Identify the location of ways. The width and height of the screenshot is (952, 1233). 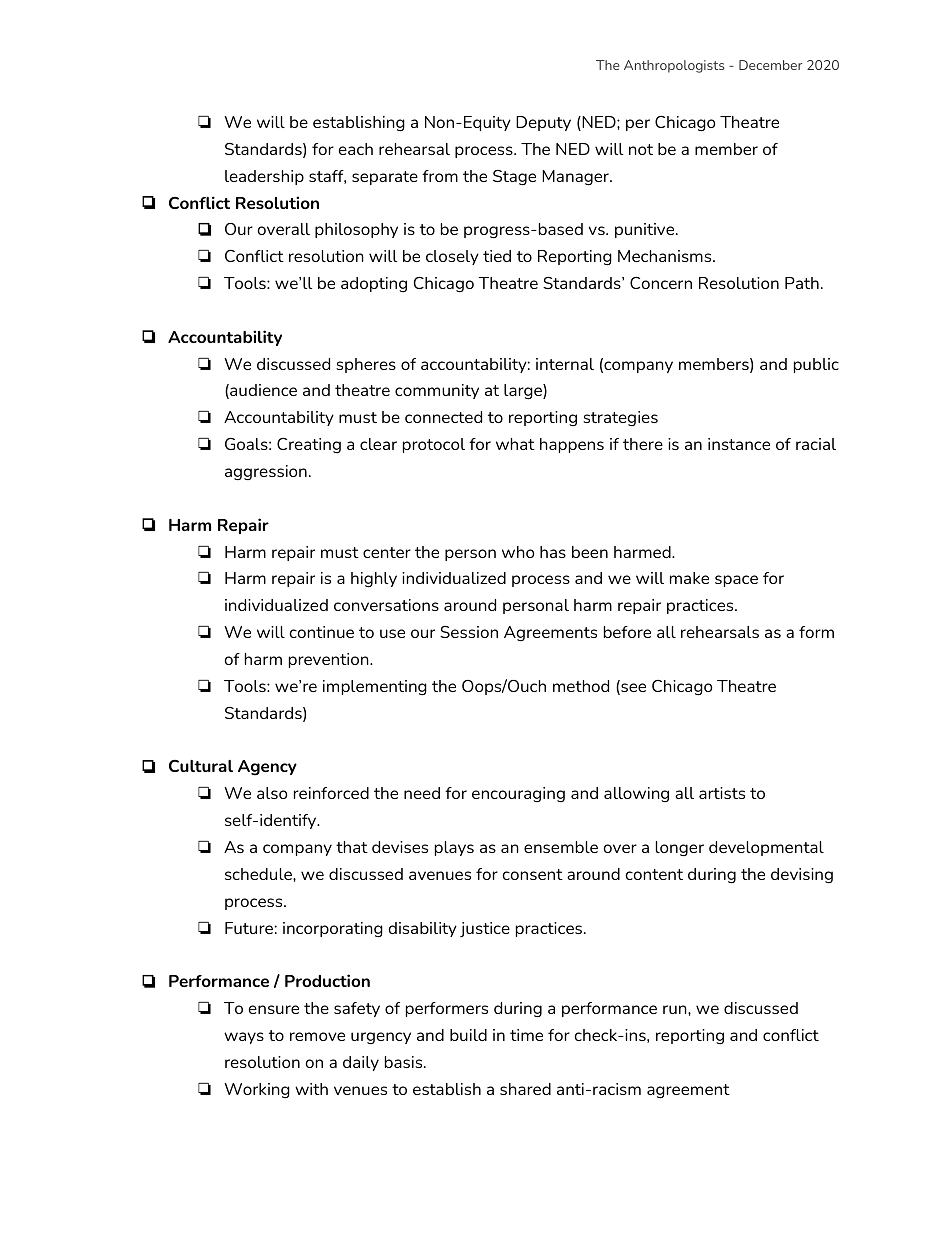
(244, 1038).
